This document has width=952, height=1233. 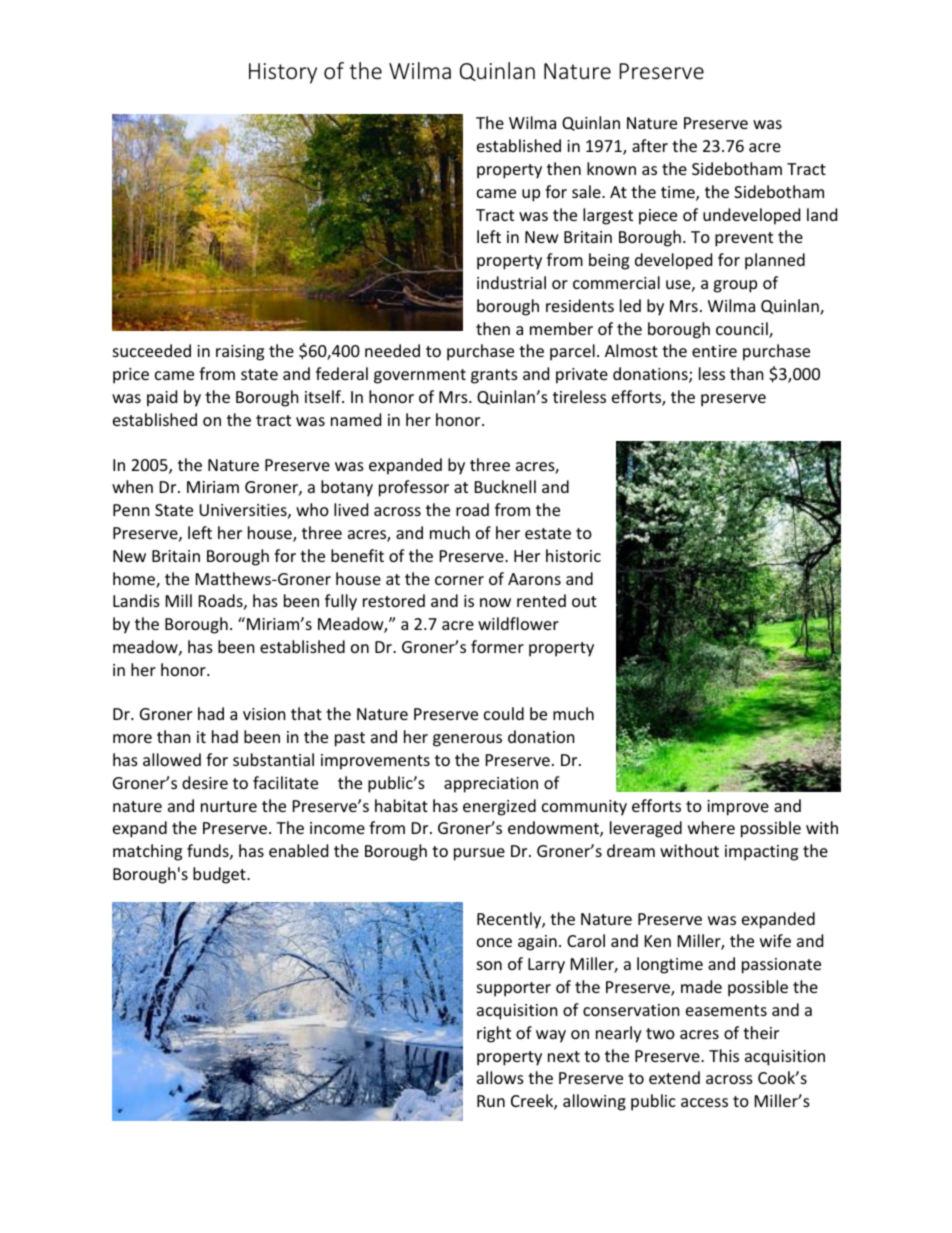 What do you see at coordinates (573, 555) in the document?
I see `historic` at bounding box center [573, 555].
